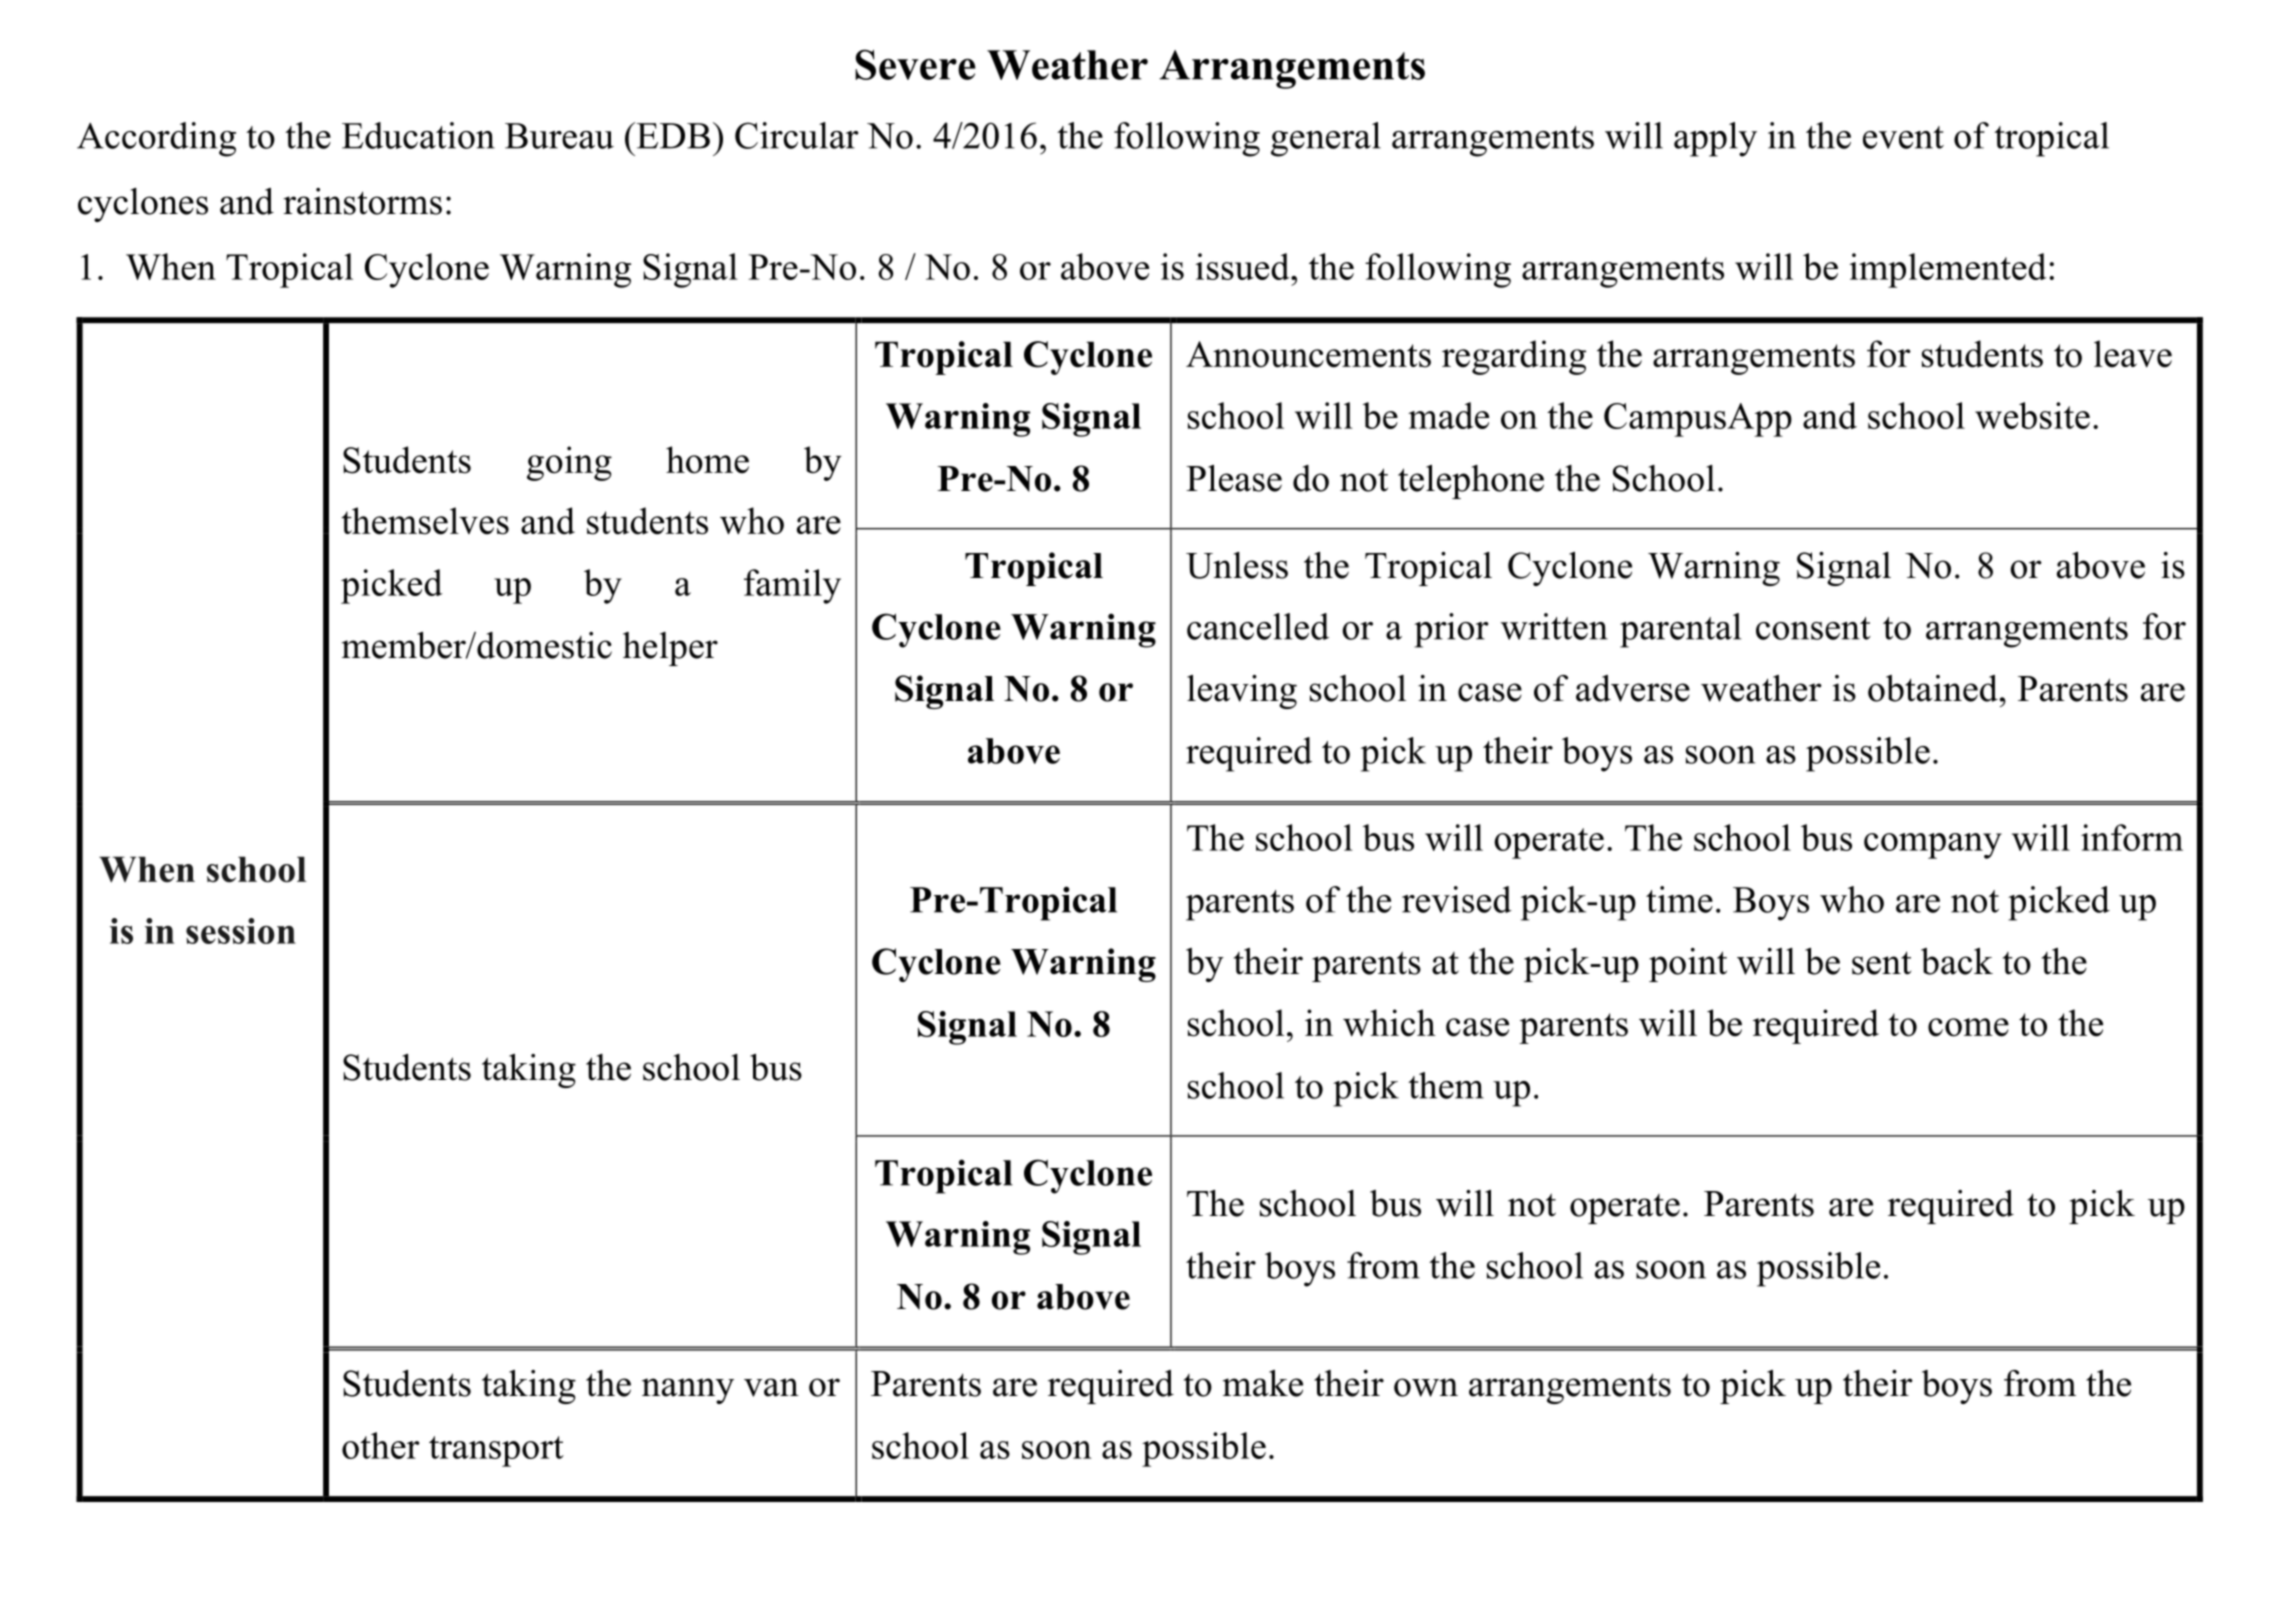 This document has height=1612, width=2281. Describe the element at coordinates (2032, 415) in the document. I see `website` at that location.
